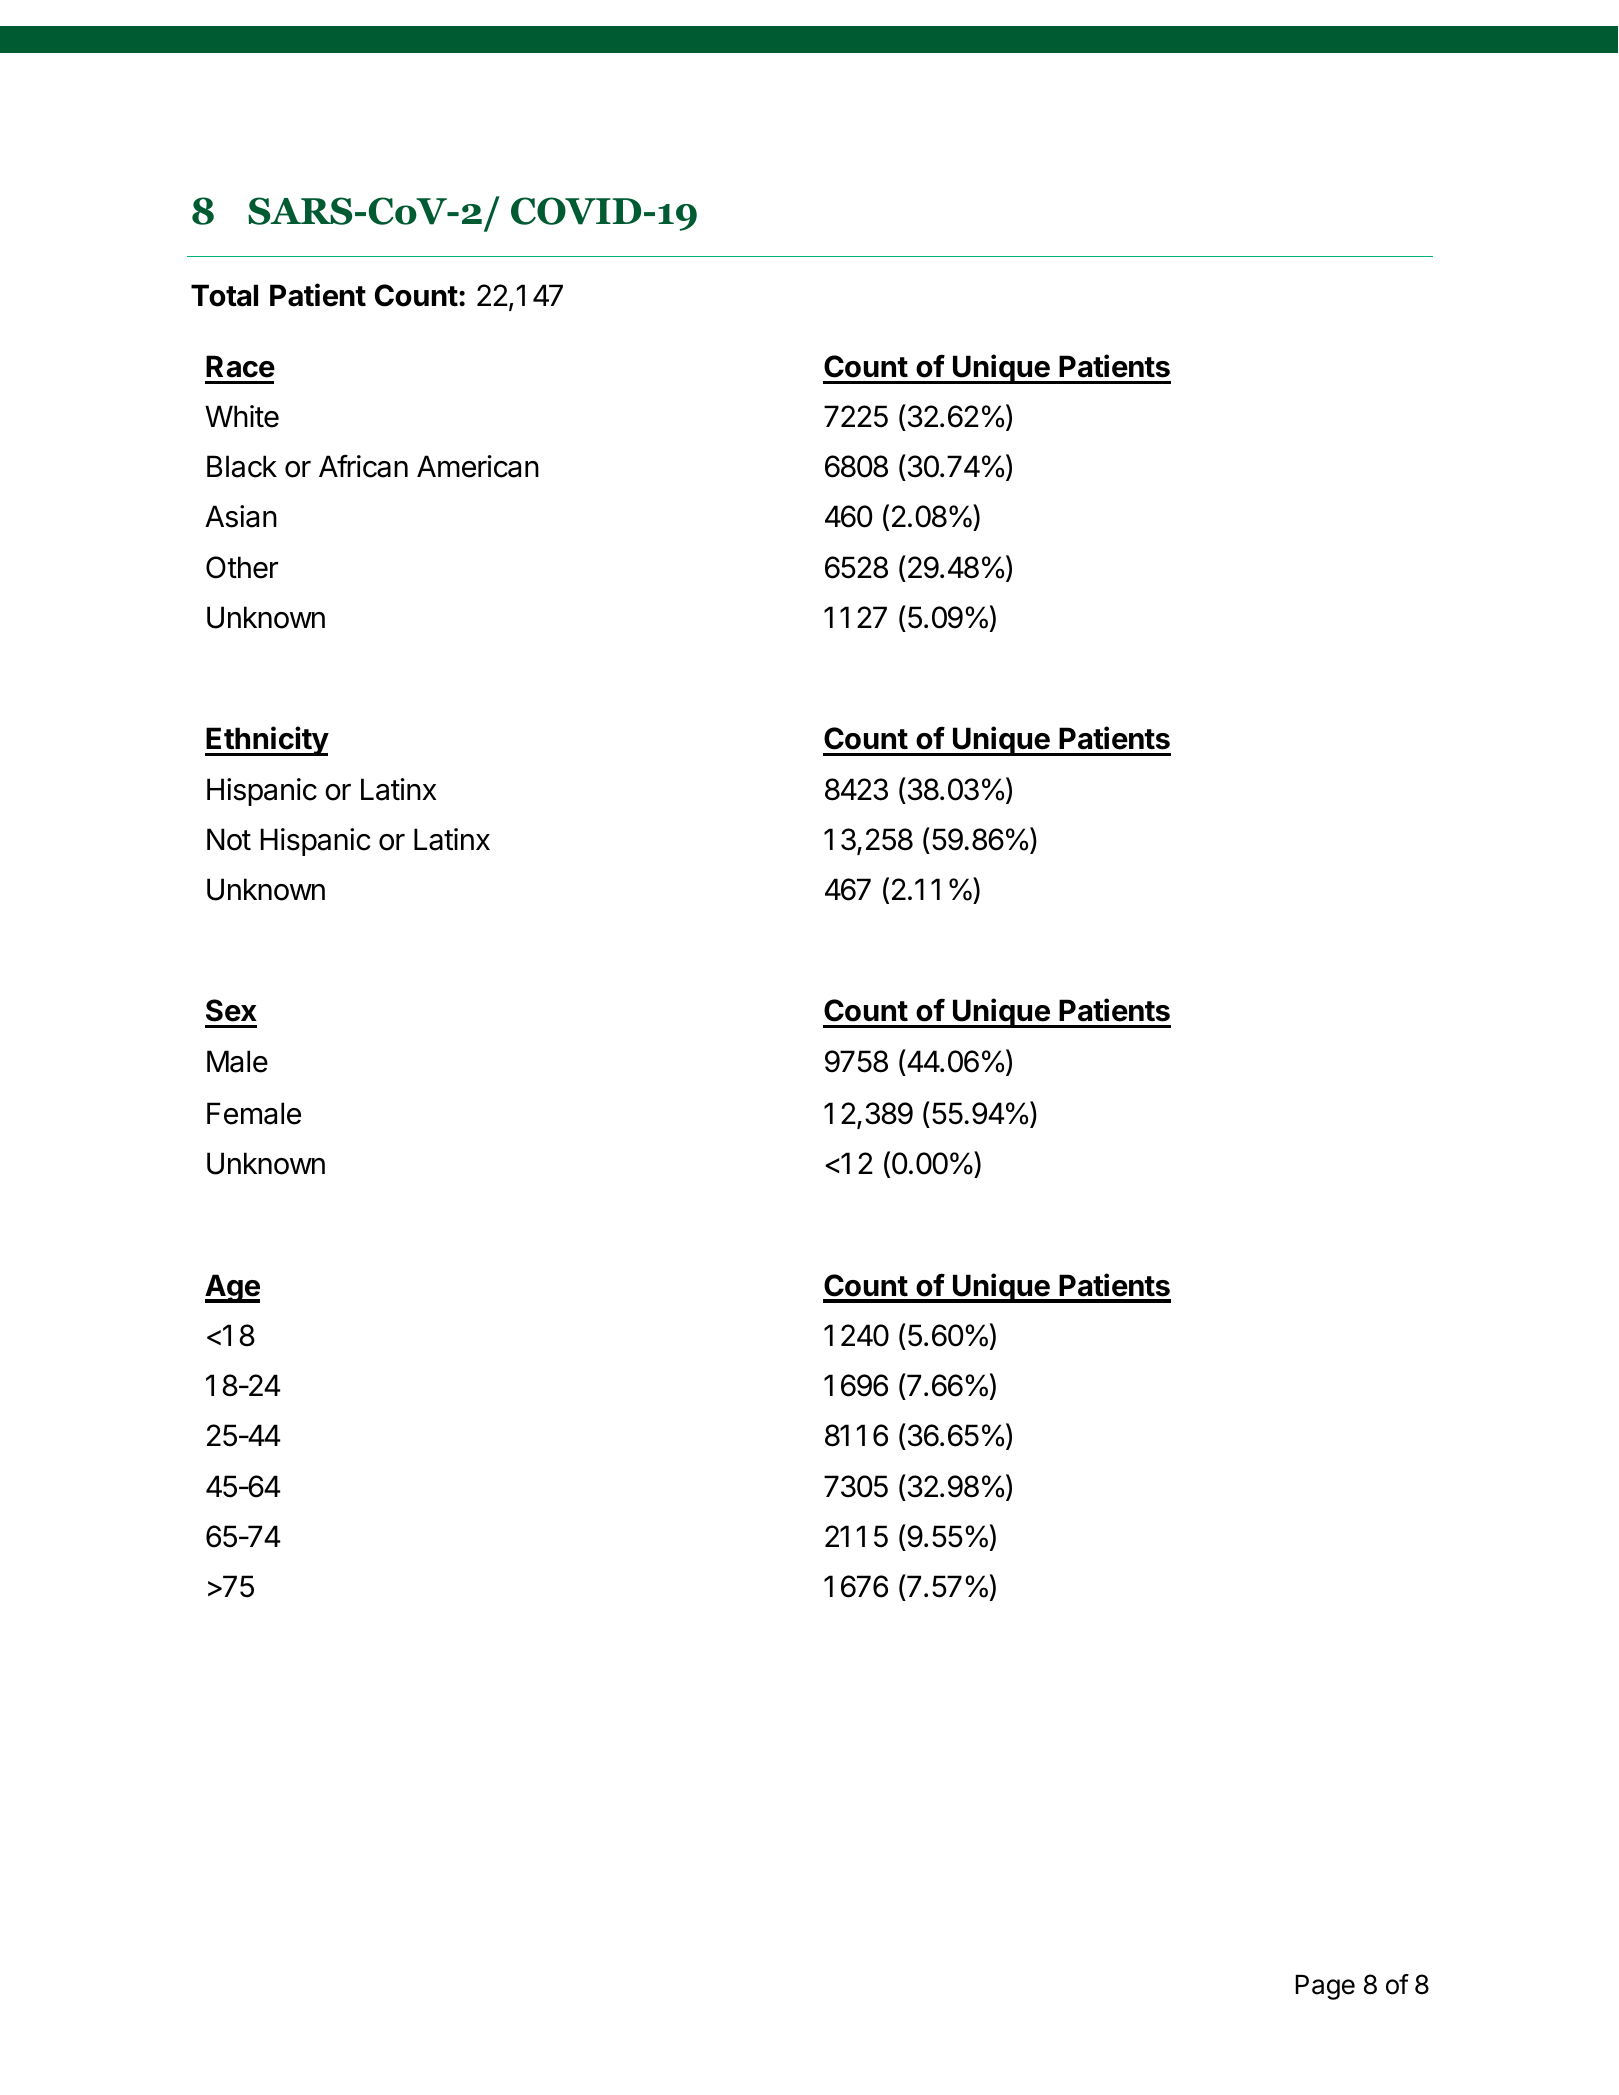 The image size is (1619, 2095). What do you see at coordinates (240, 366) in the image?
I see `Race` at bounding box center [240, 366].
